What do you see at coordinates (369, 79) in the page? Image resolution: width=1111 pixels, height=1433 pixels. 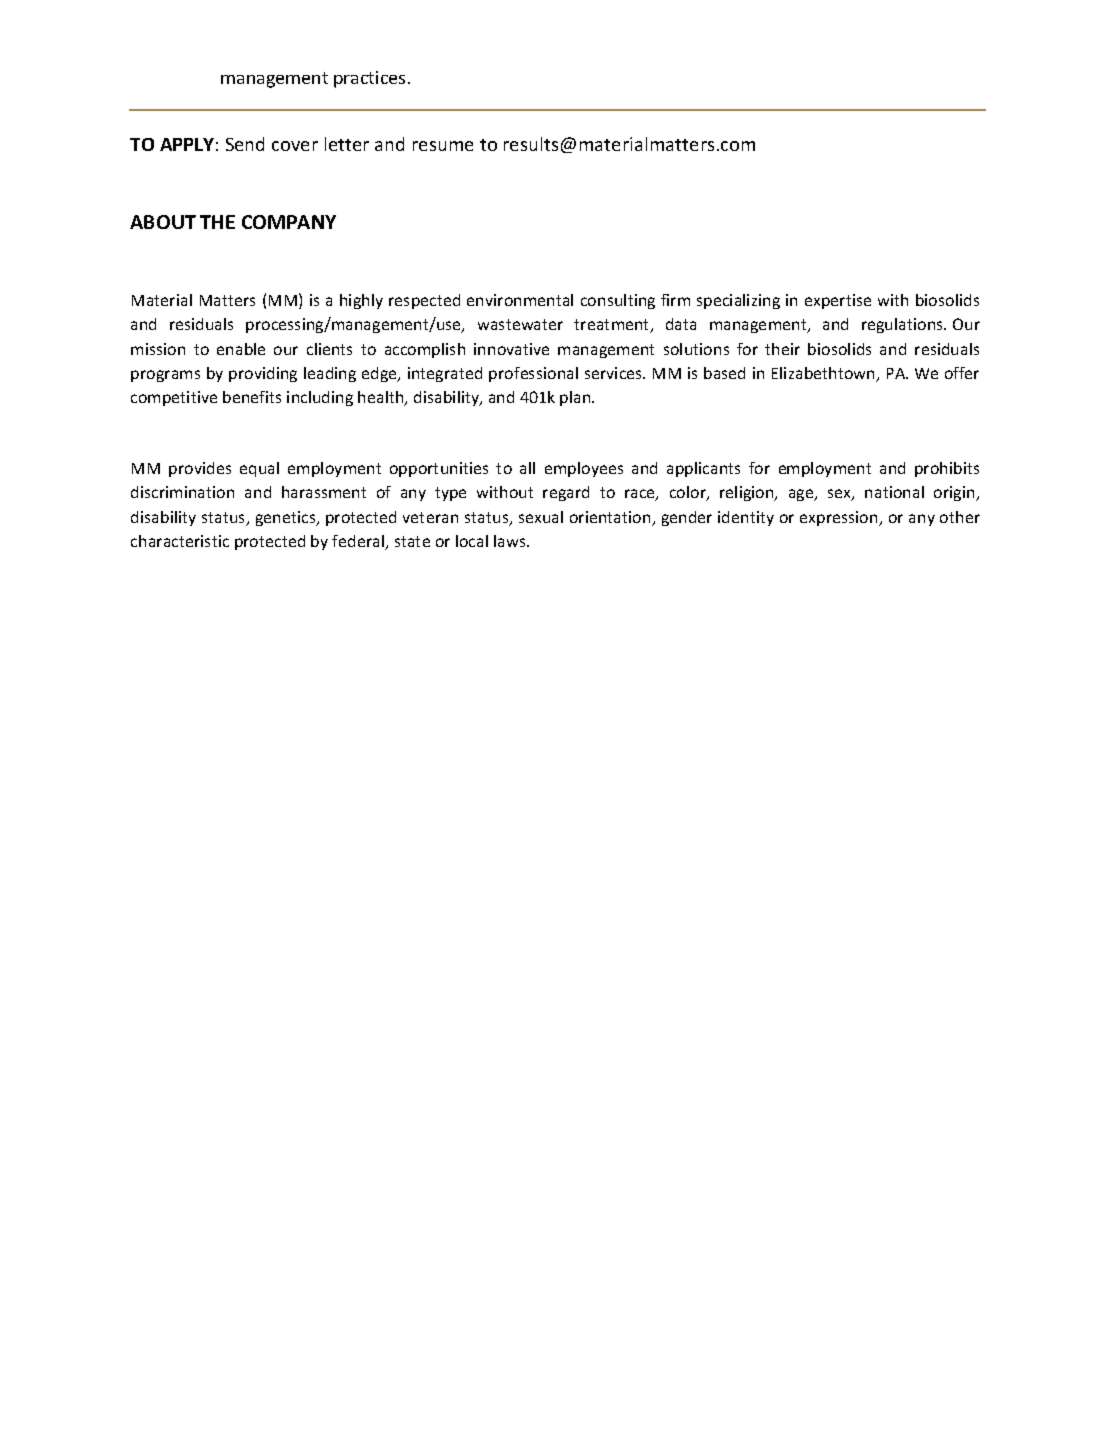 I see `practices` at bounding box center [369, 79].
